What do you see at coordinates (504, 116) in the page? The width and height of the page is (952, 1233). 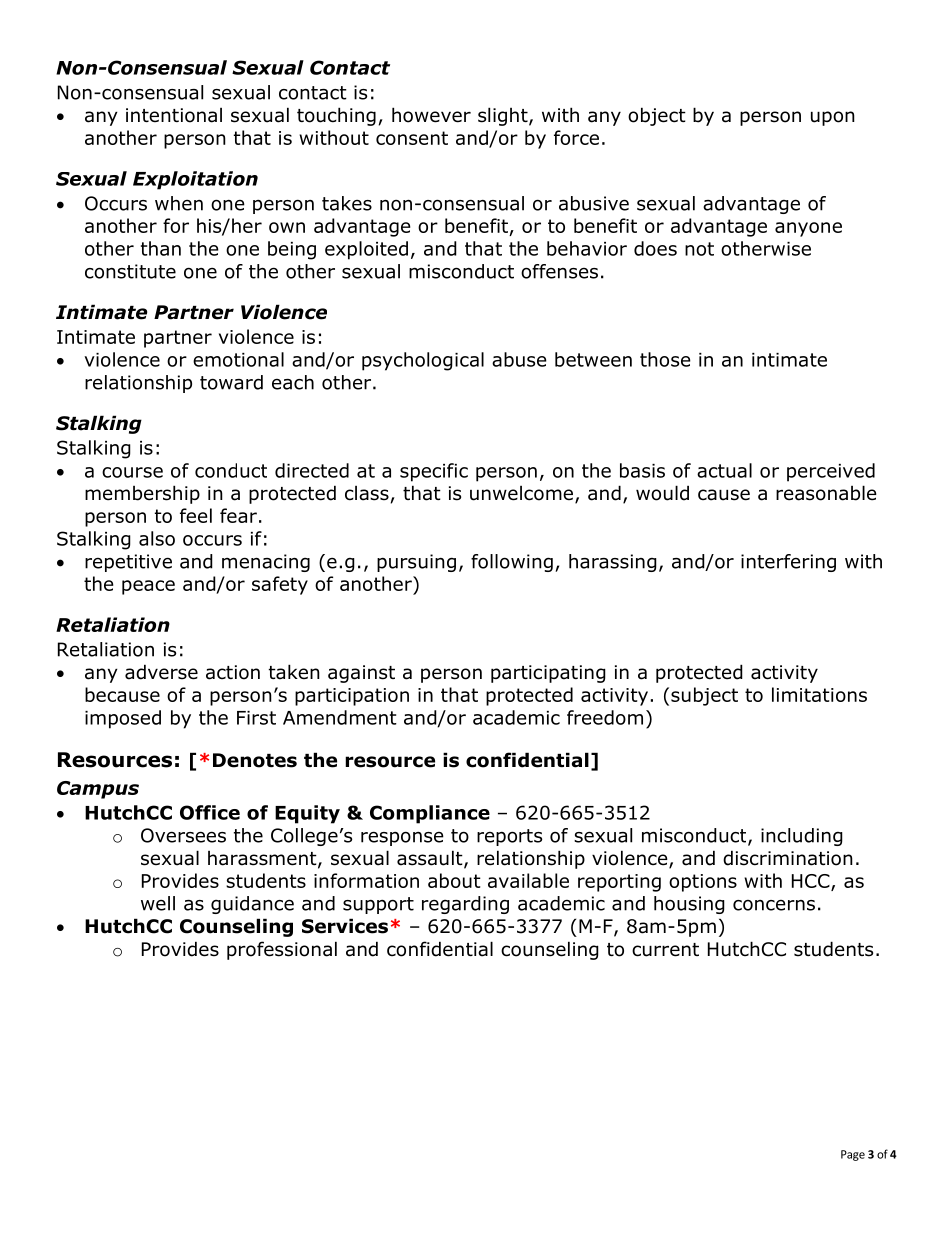 I see `slight` at bounding box center [504, 116].
